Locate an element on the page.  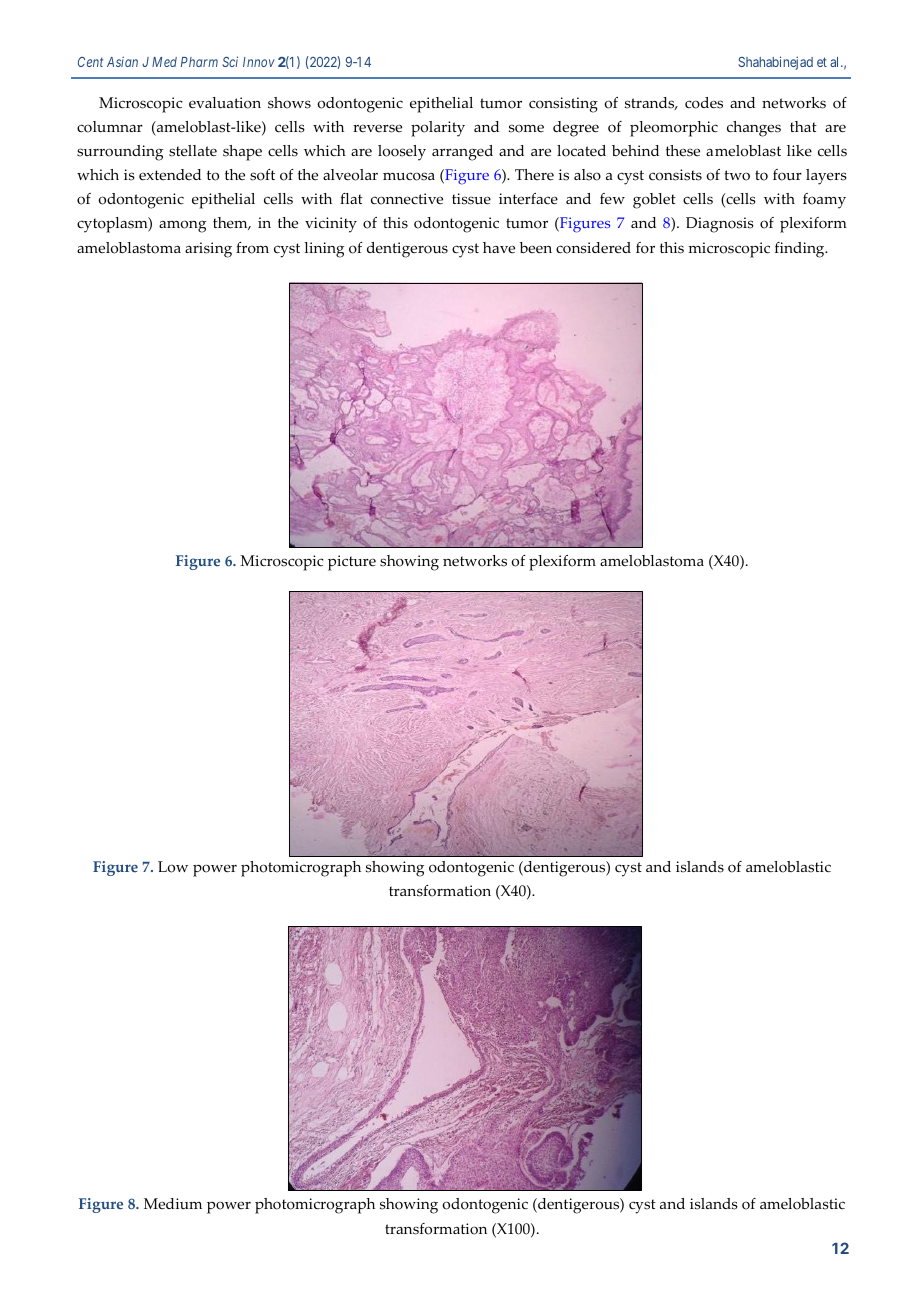
from is located at coordinates (252, 248).
